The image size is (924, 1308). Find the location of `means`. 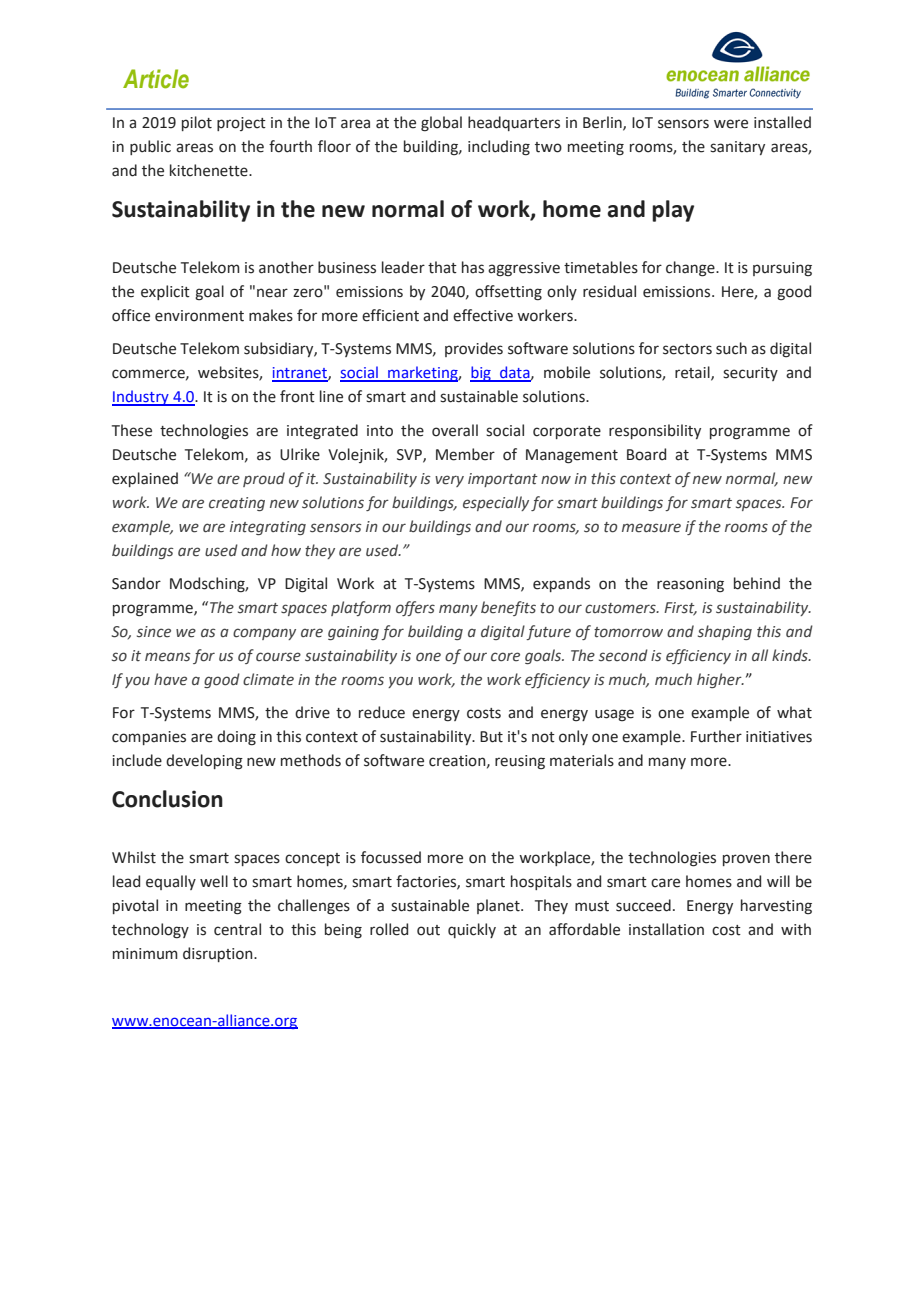

means is located at coordinates (168, 657).
